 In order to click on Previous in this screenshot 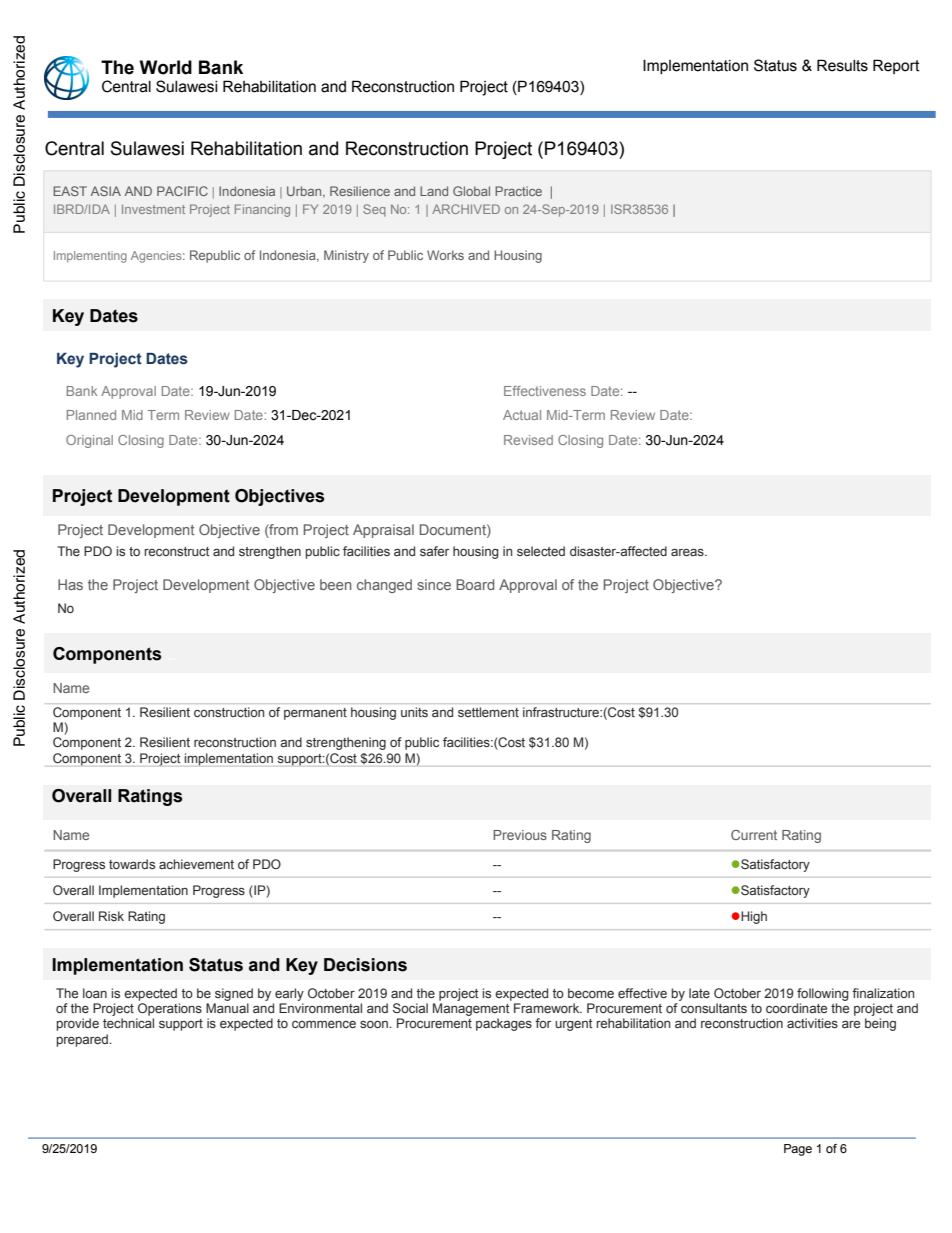, I will do `click(520, 835)`.
